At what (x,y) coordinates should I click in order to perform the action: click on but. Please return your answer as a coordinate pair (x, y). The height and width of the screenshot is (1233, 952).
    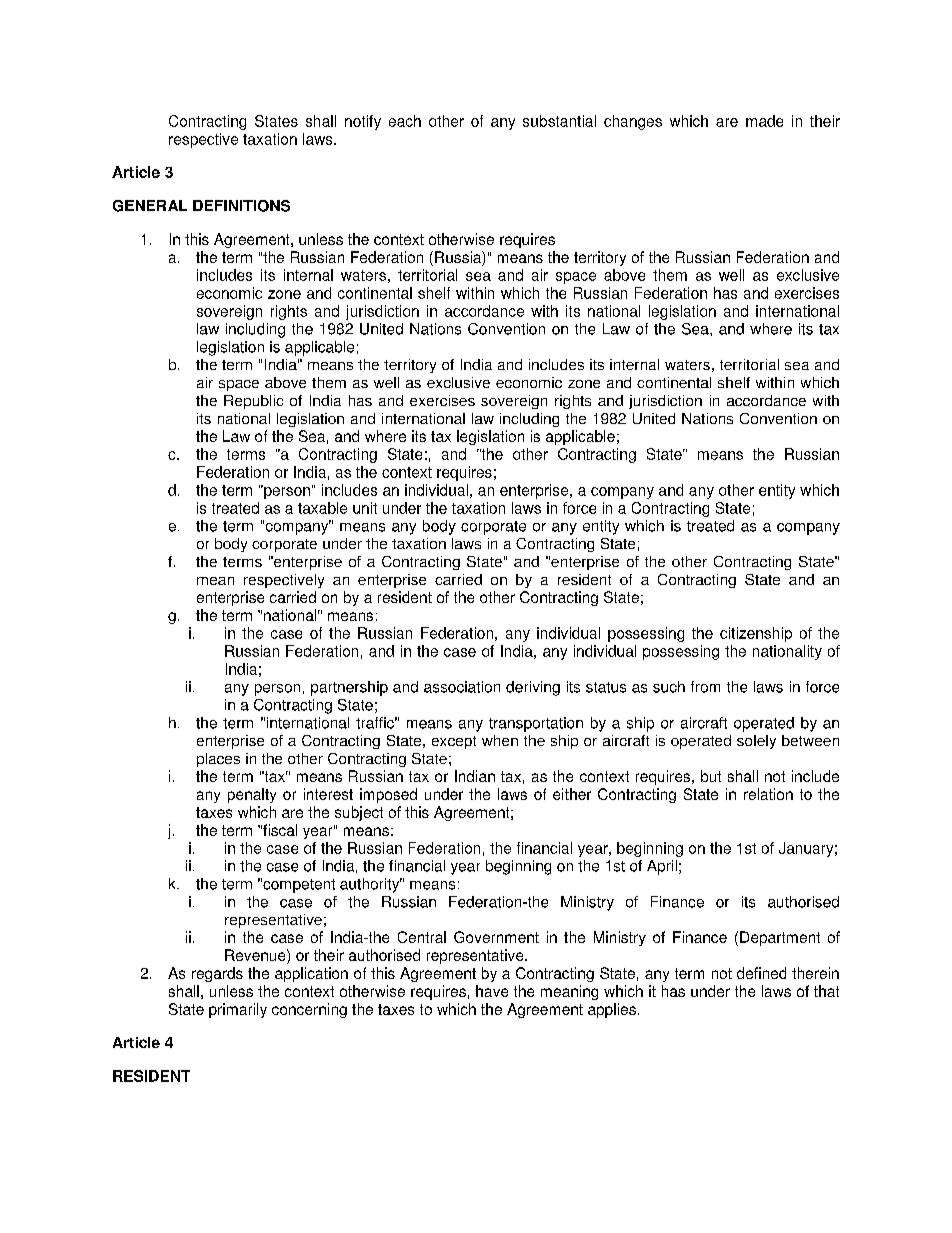
    Looking at the image, I should click on (711, 776).
